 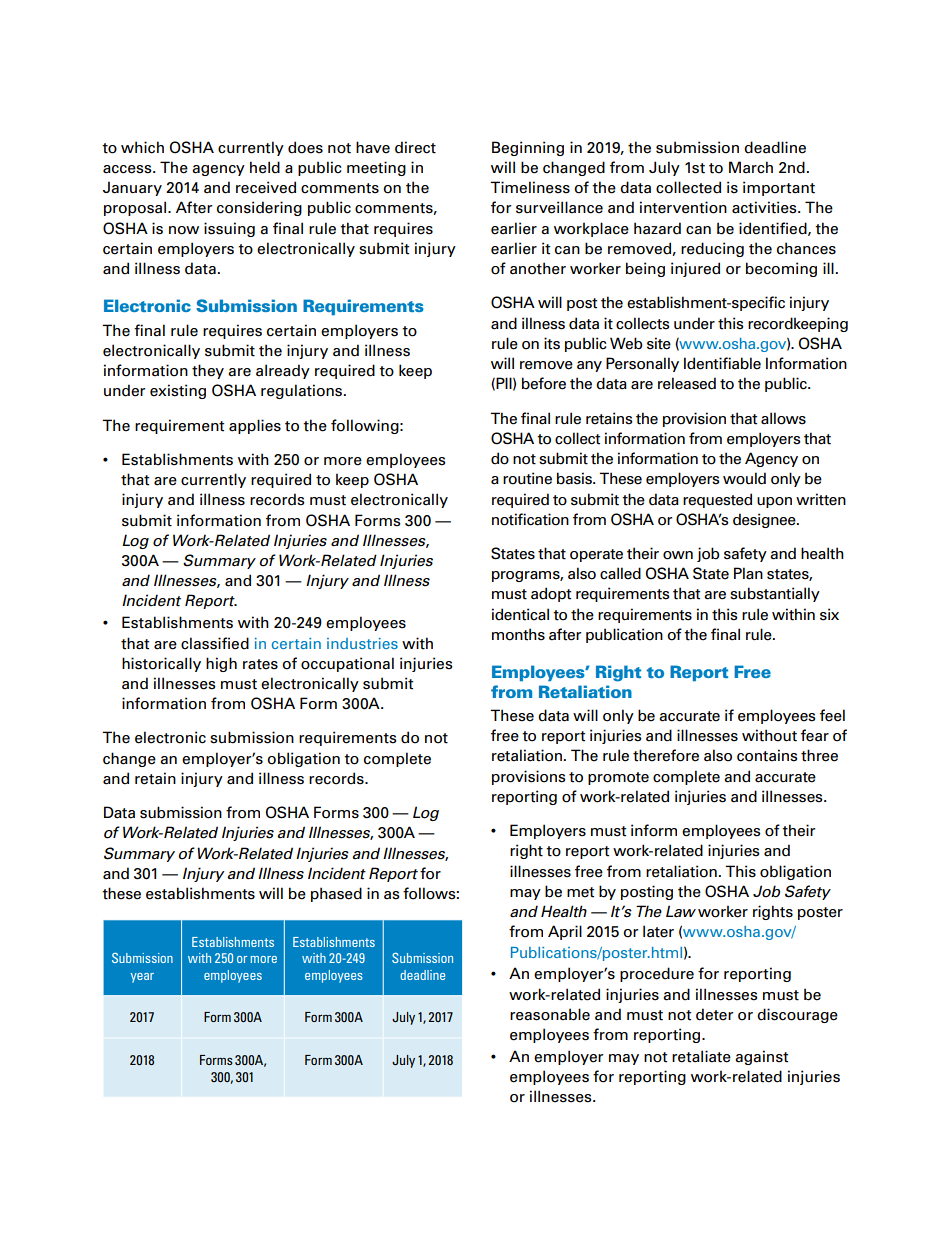 What do you see at coordinates (142, 978) in the page?
I see `year` at bounding box center [142, 978].
